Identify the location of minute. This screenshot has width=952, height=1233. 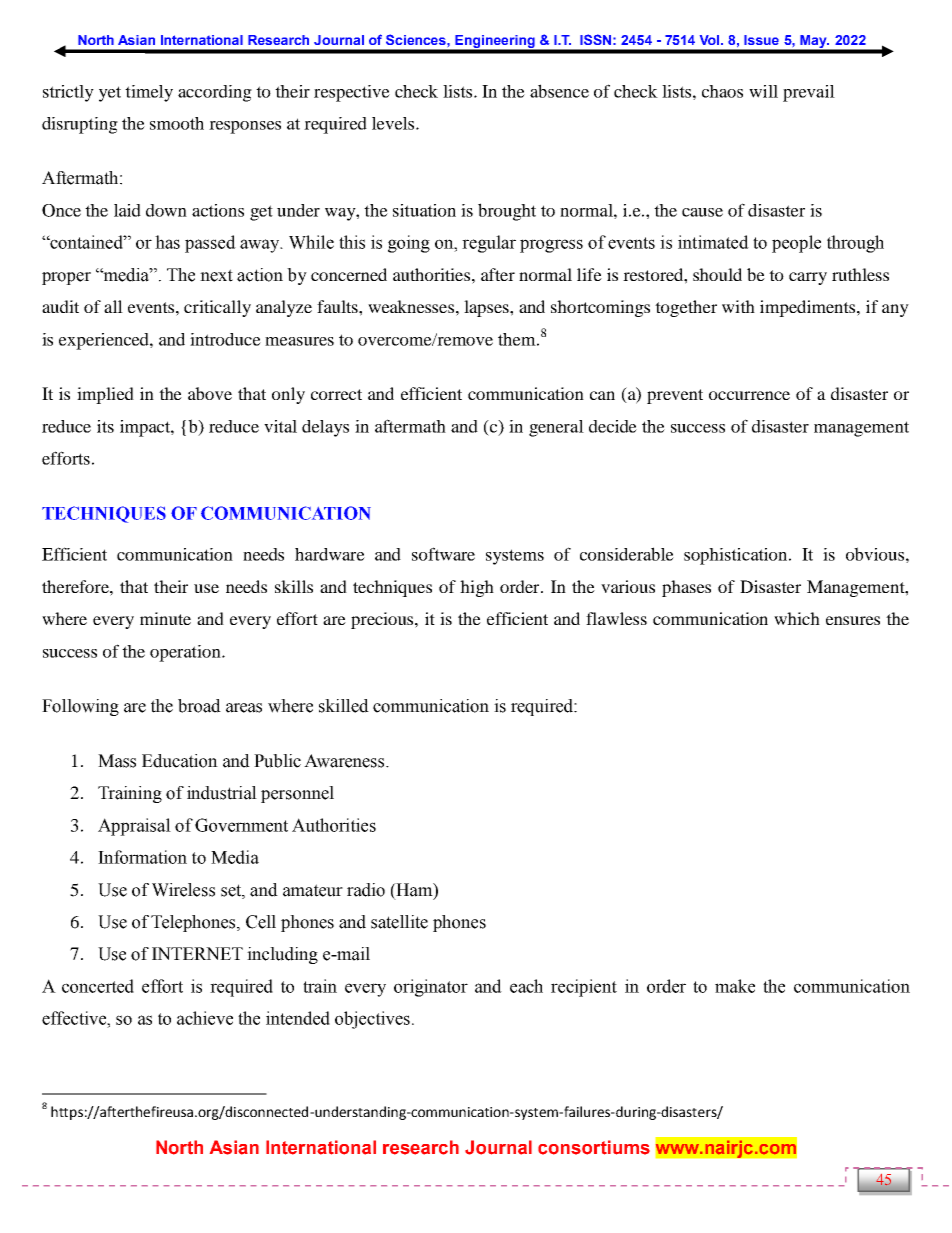
(165, 618).
